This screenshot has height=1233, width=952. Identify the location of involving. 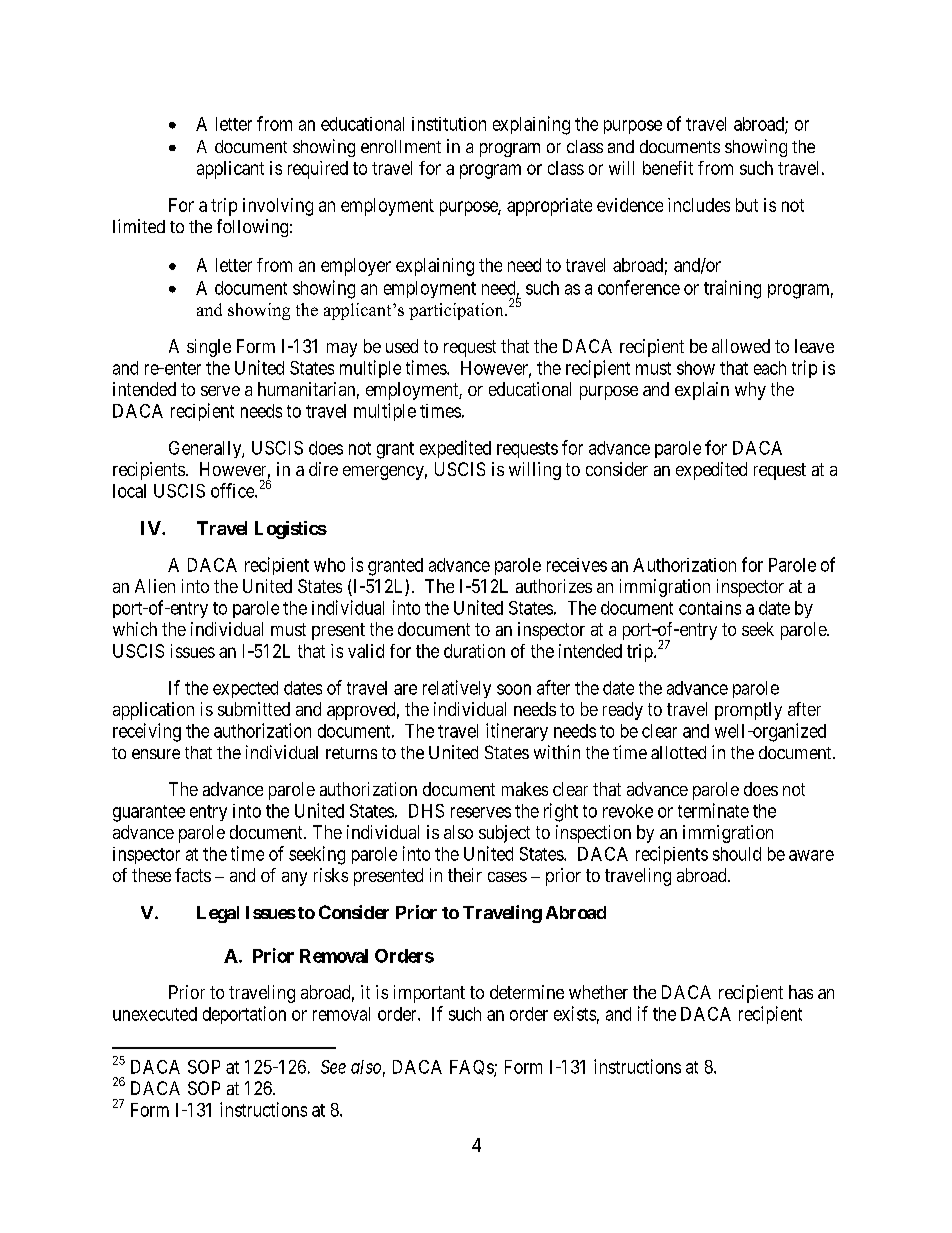
(278, 207).
